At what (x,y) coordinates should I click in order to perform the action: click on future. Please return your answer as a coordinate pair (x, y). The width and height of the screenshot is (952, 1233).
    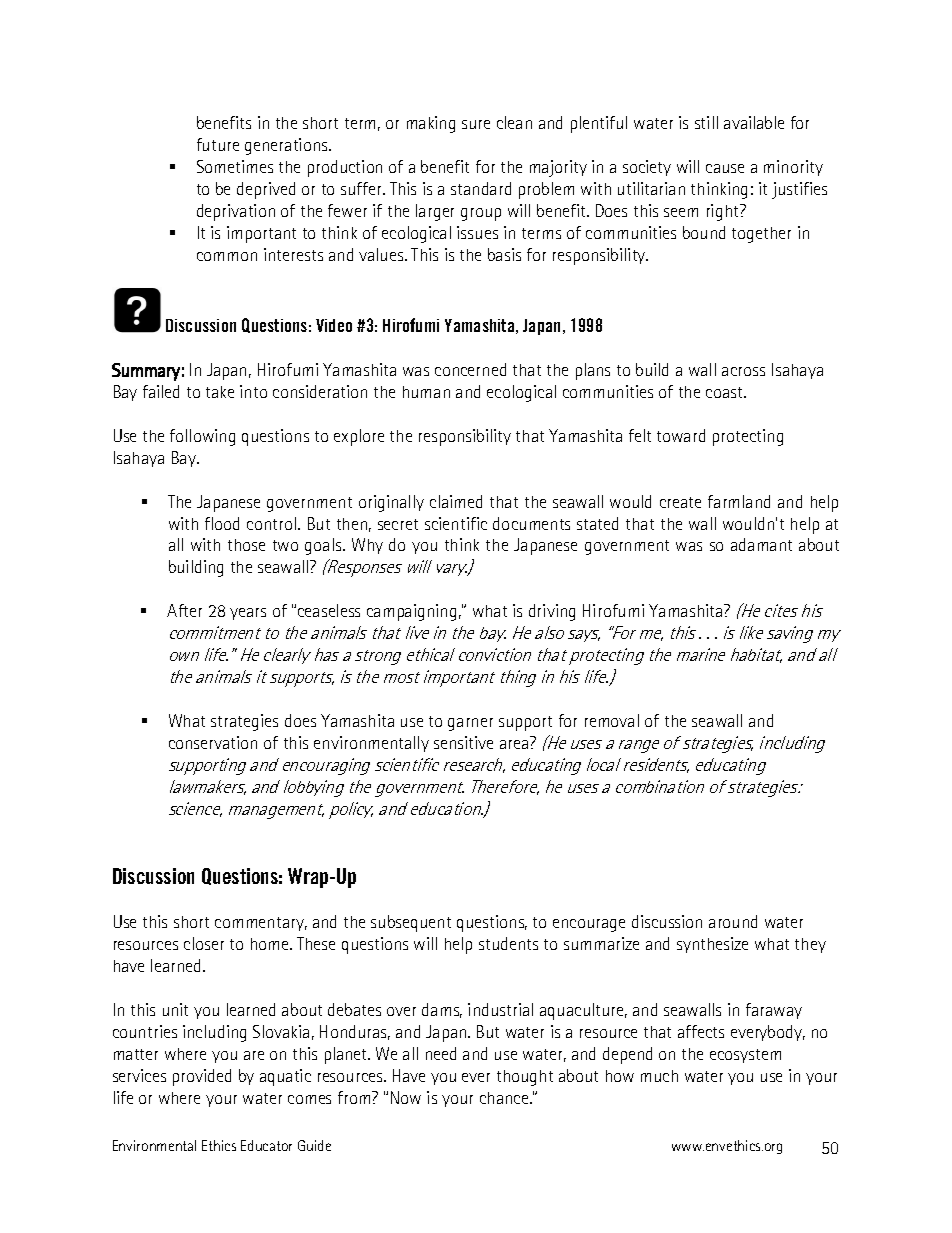
    Looking at the image, I should click on (218, 144).
